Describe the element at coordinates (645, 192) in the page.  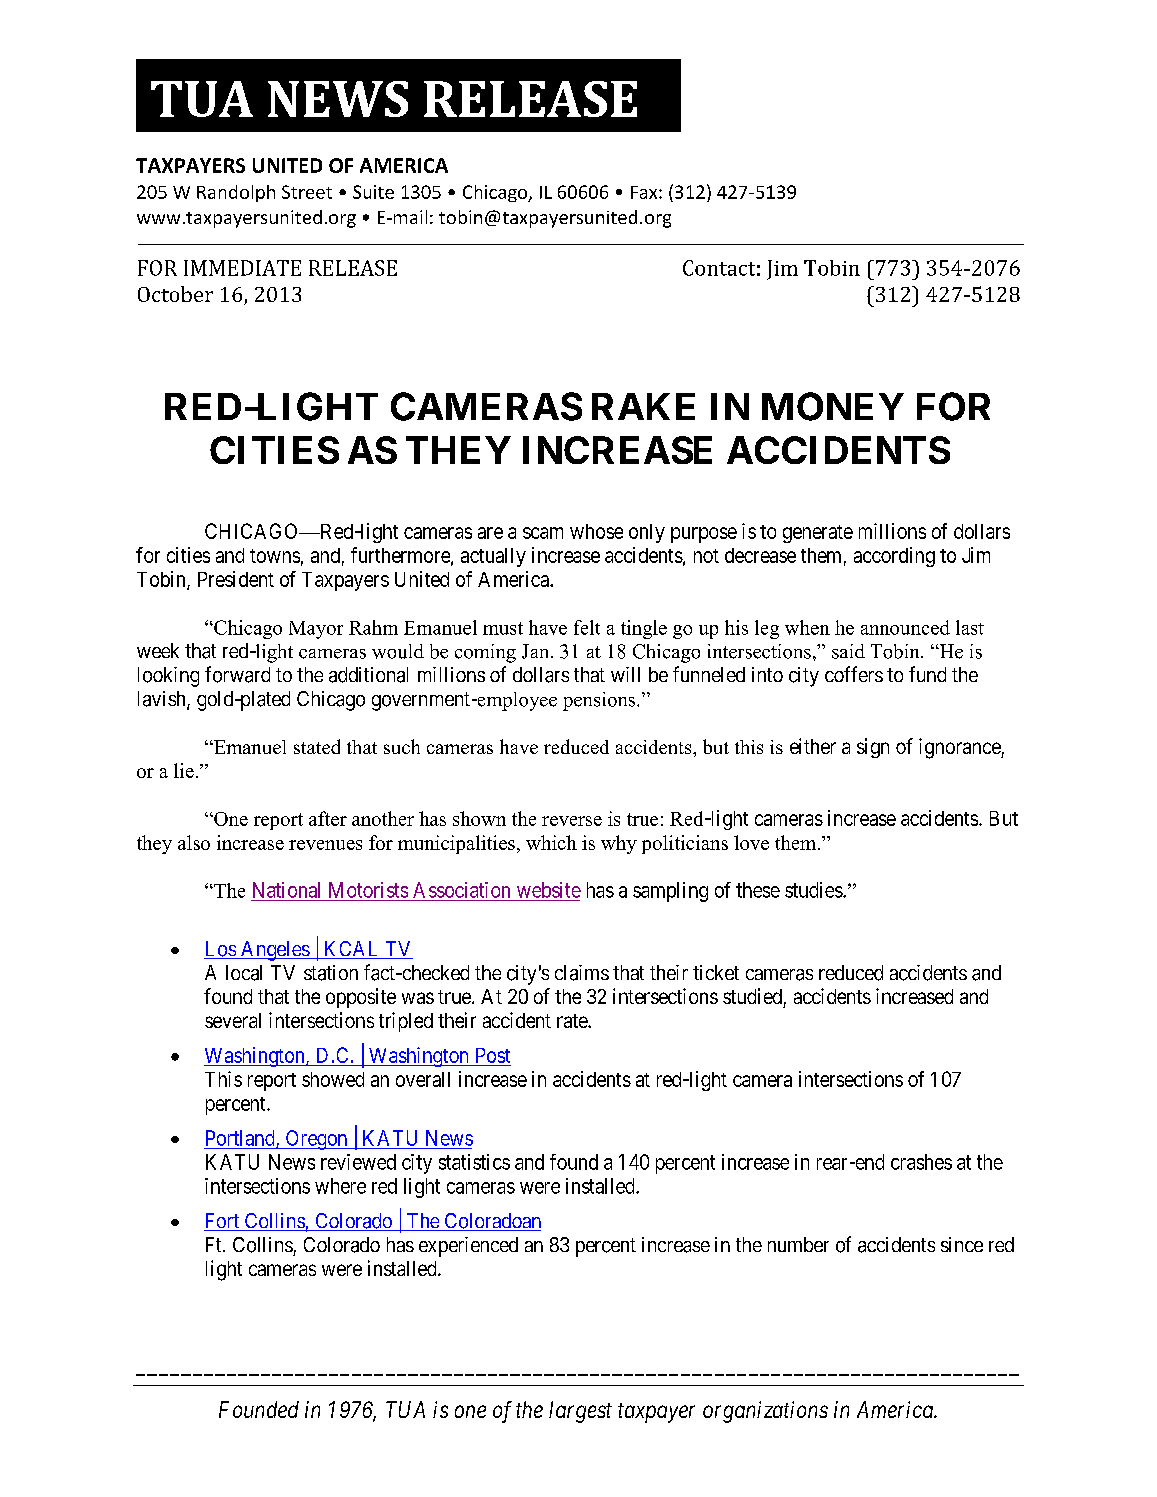
I see `Fax` at that location.
